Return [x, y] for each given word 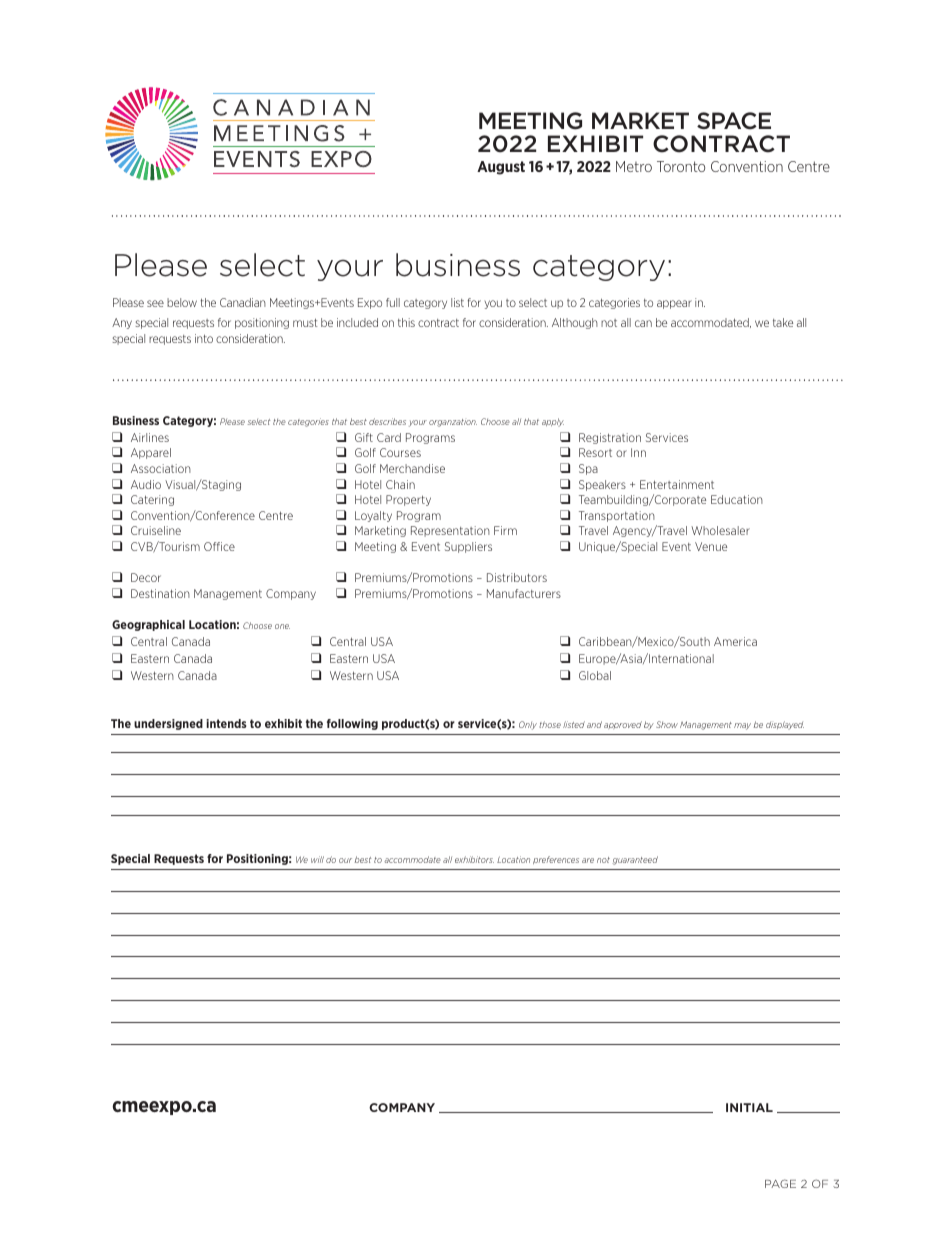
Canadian [243, 302]
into [204, 338]
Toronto [681, 166]
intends [226, 723]
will [317, 859]
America [735, 641]
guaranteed [635, 860]
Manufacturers [524, 593]
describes [387, 421]
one [282, 626]
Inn [638, 452]
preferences [556, 860]
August [501, 168]
